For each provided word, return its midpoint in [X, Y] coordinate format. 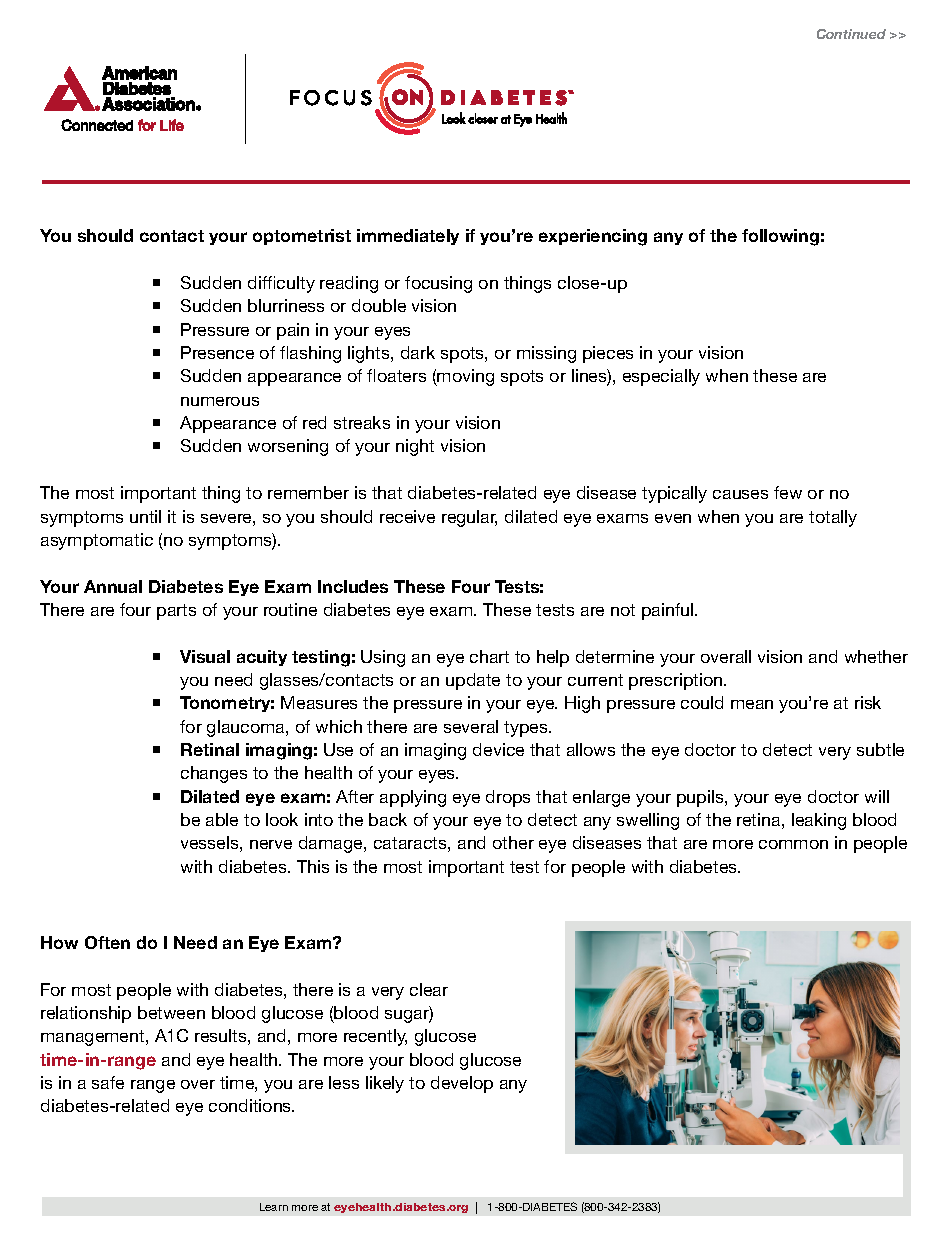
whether [876, 656]
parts [176, 612]
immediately [408, 237]
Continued [851, 34]
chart [489, 656]
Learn [274, 1207]
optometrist [302, 237]
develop [462, 1084]
